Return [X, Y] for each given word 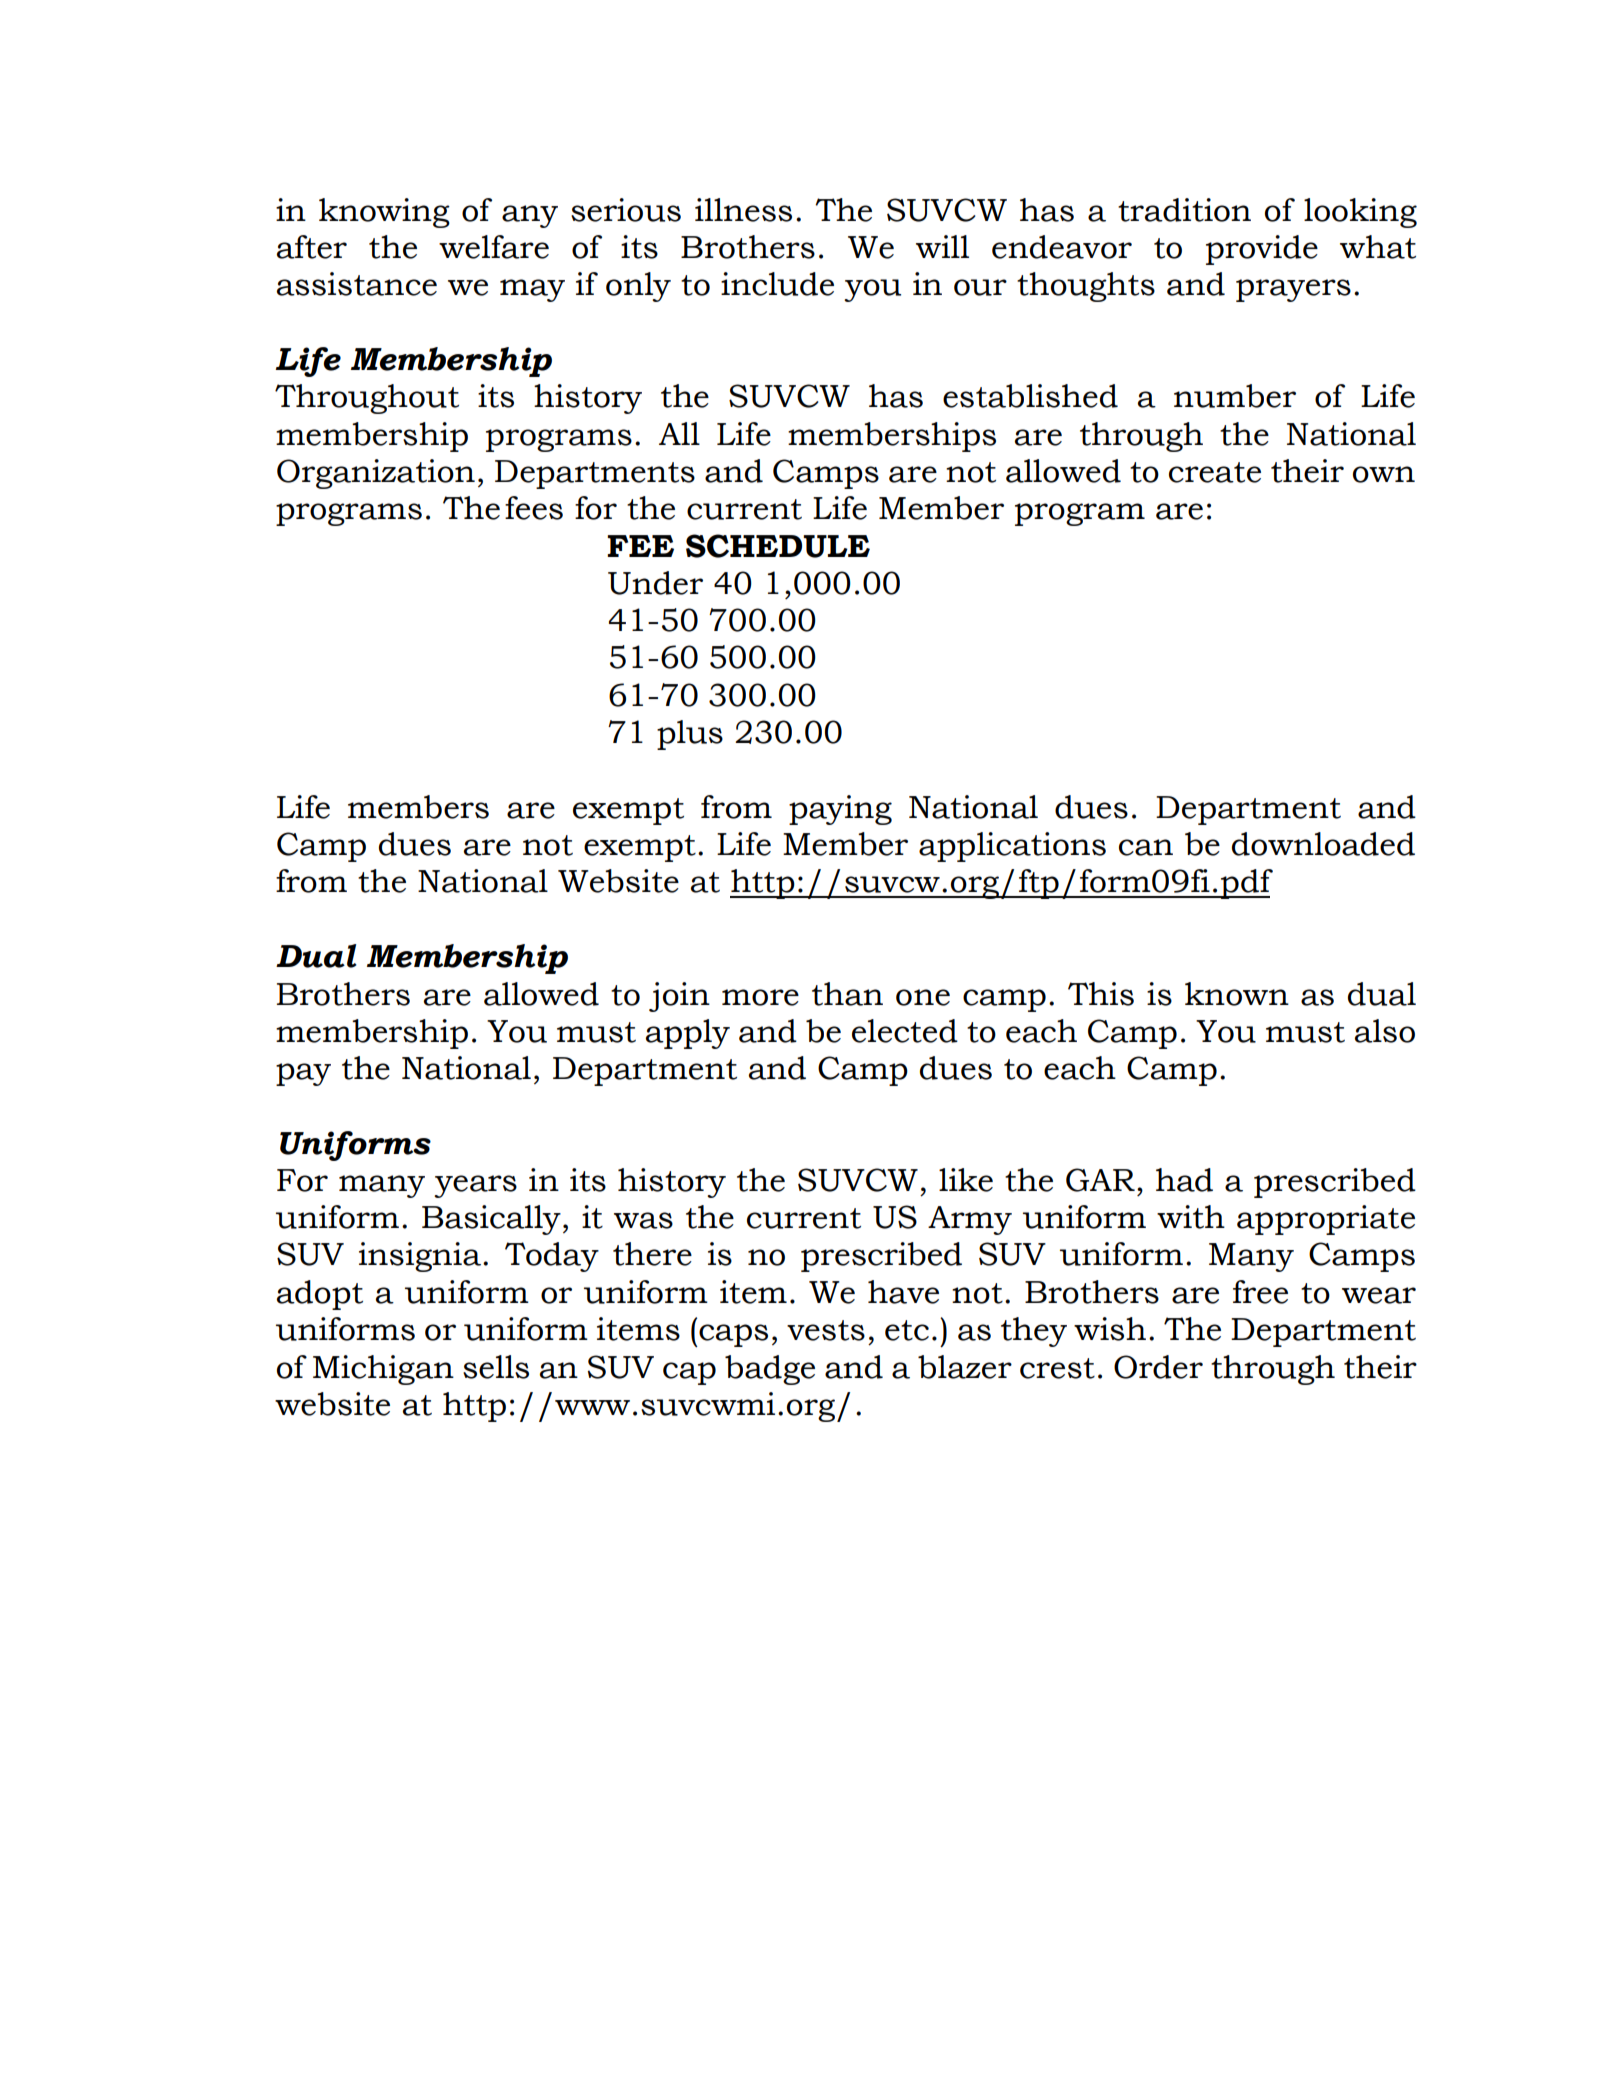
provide [1262, 250]
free [1260, 1292]
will [942, 246]
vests [826, 1330]
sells [496, 1367]
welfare [494, 247]
